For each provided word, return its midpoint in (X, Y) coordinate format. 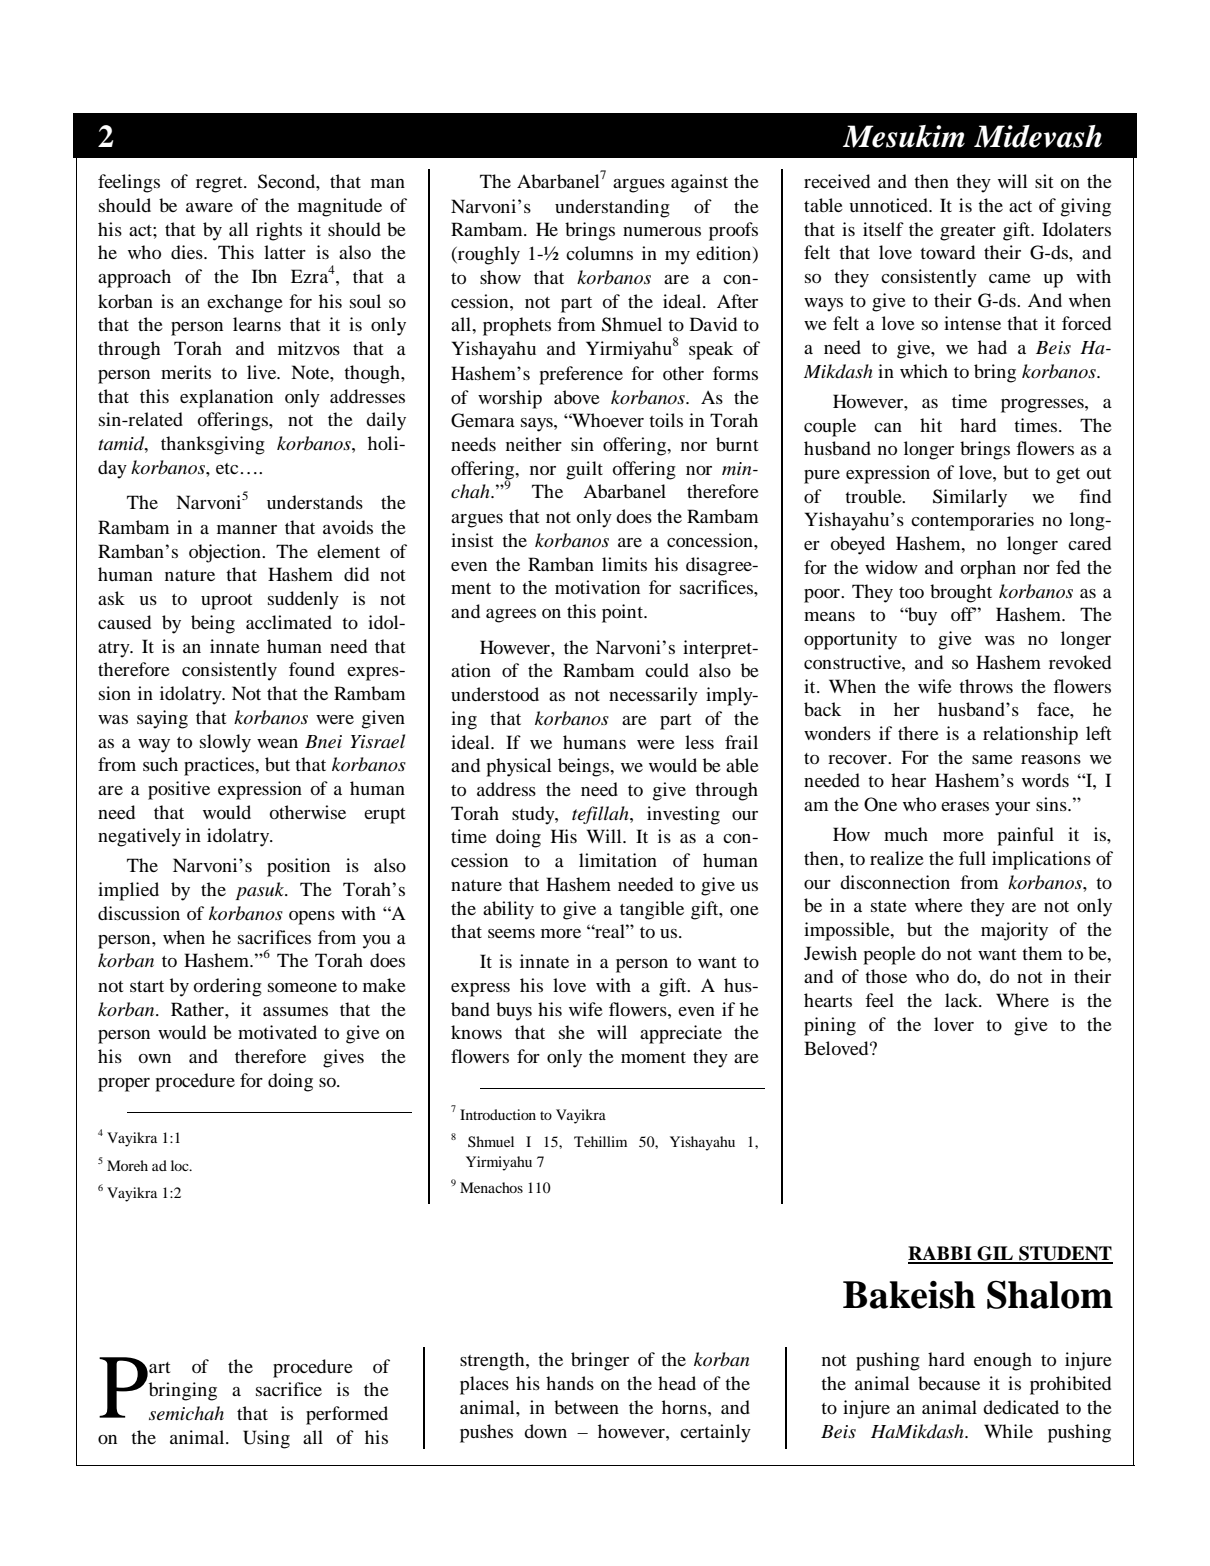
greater (968, 233)
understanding (612, 208)
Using (266, 1439)
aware (209, 207)
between (586, 1407)
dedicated (1021, 1407)
